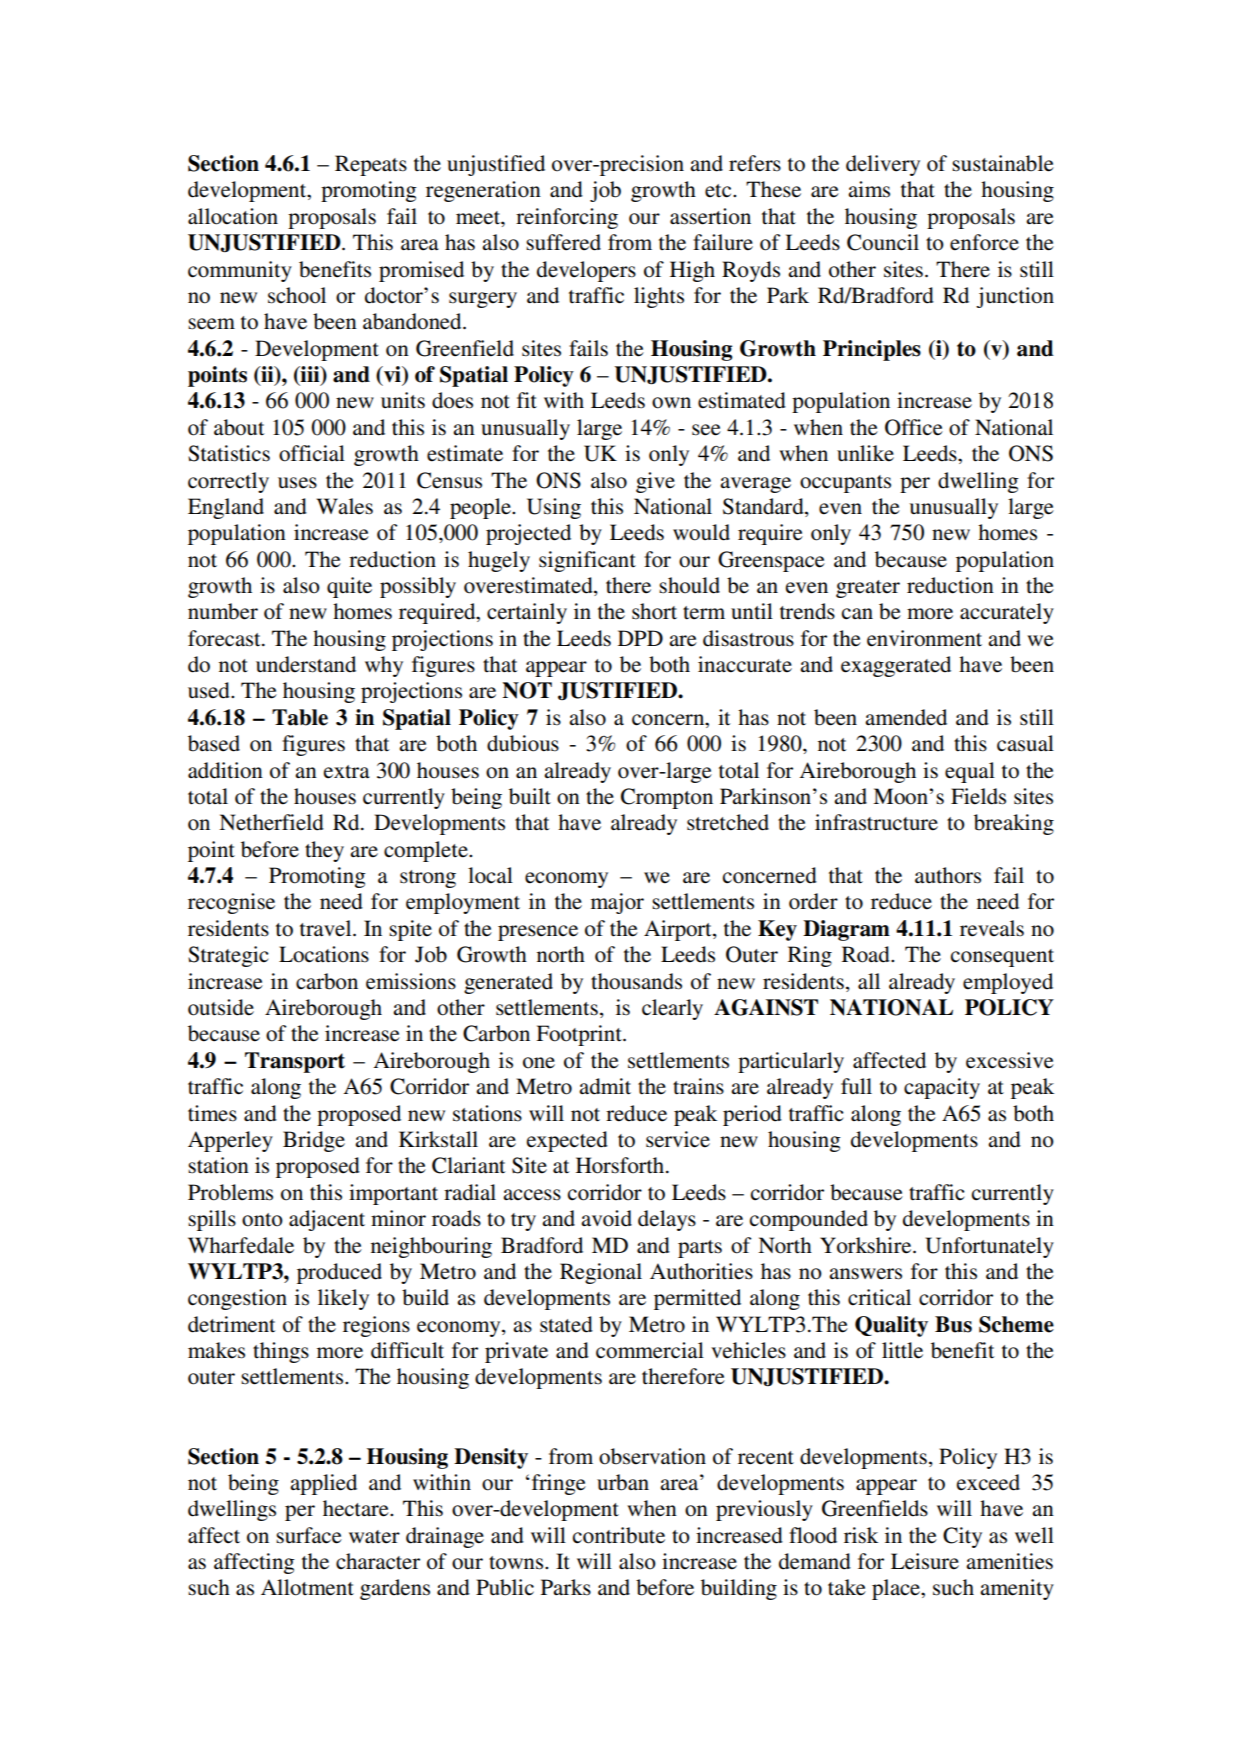 The height and width of the screenshot is (1756, 1241). Describe the element at coordinates (309, 1535) in the screenshot. I see `surface` at that location.
